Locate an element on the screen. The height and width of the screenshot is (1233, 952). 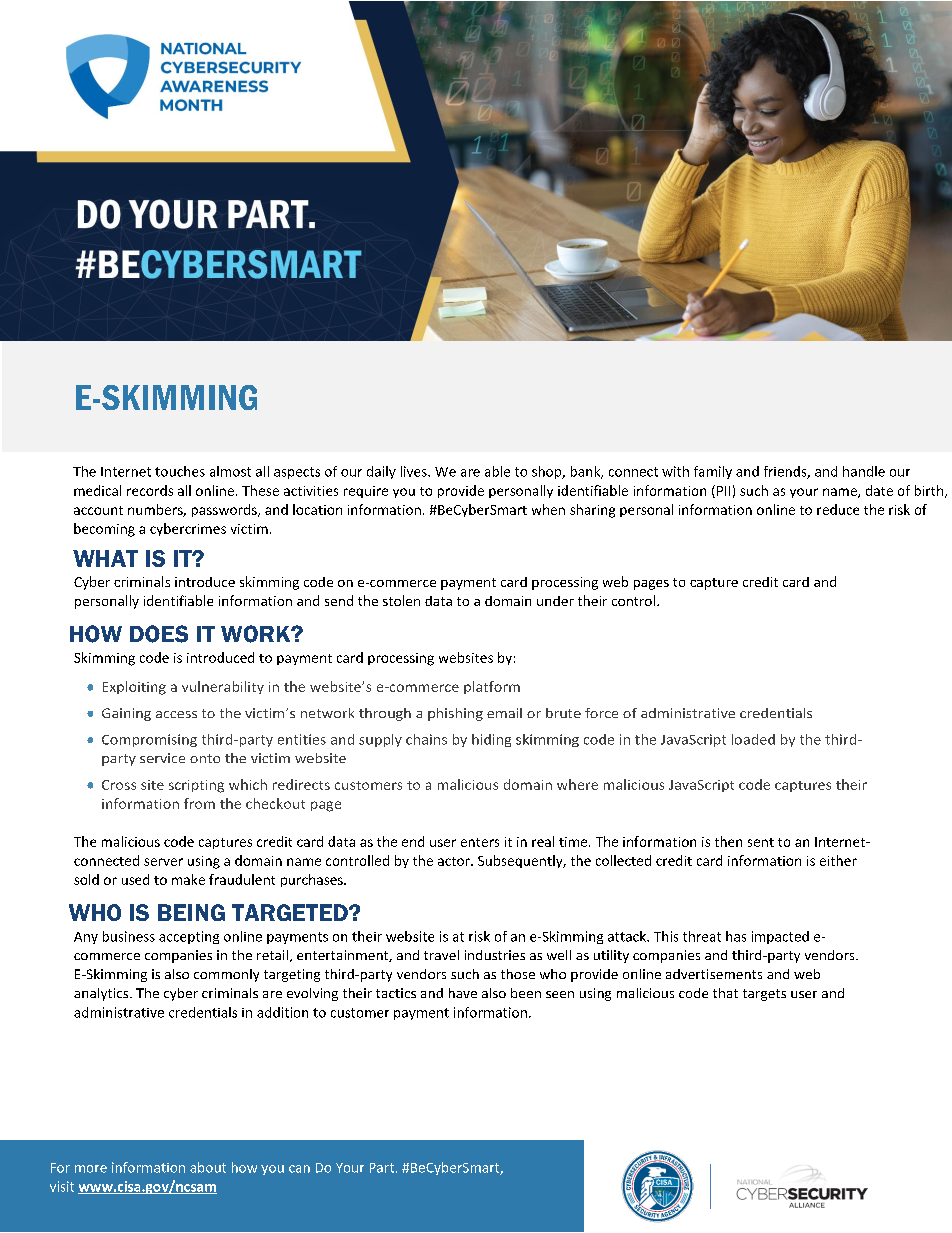
enters is located at coordinates (480, 842).
